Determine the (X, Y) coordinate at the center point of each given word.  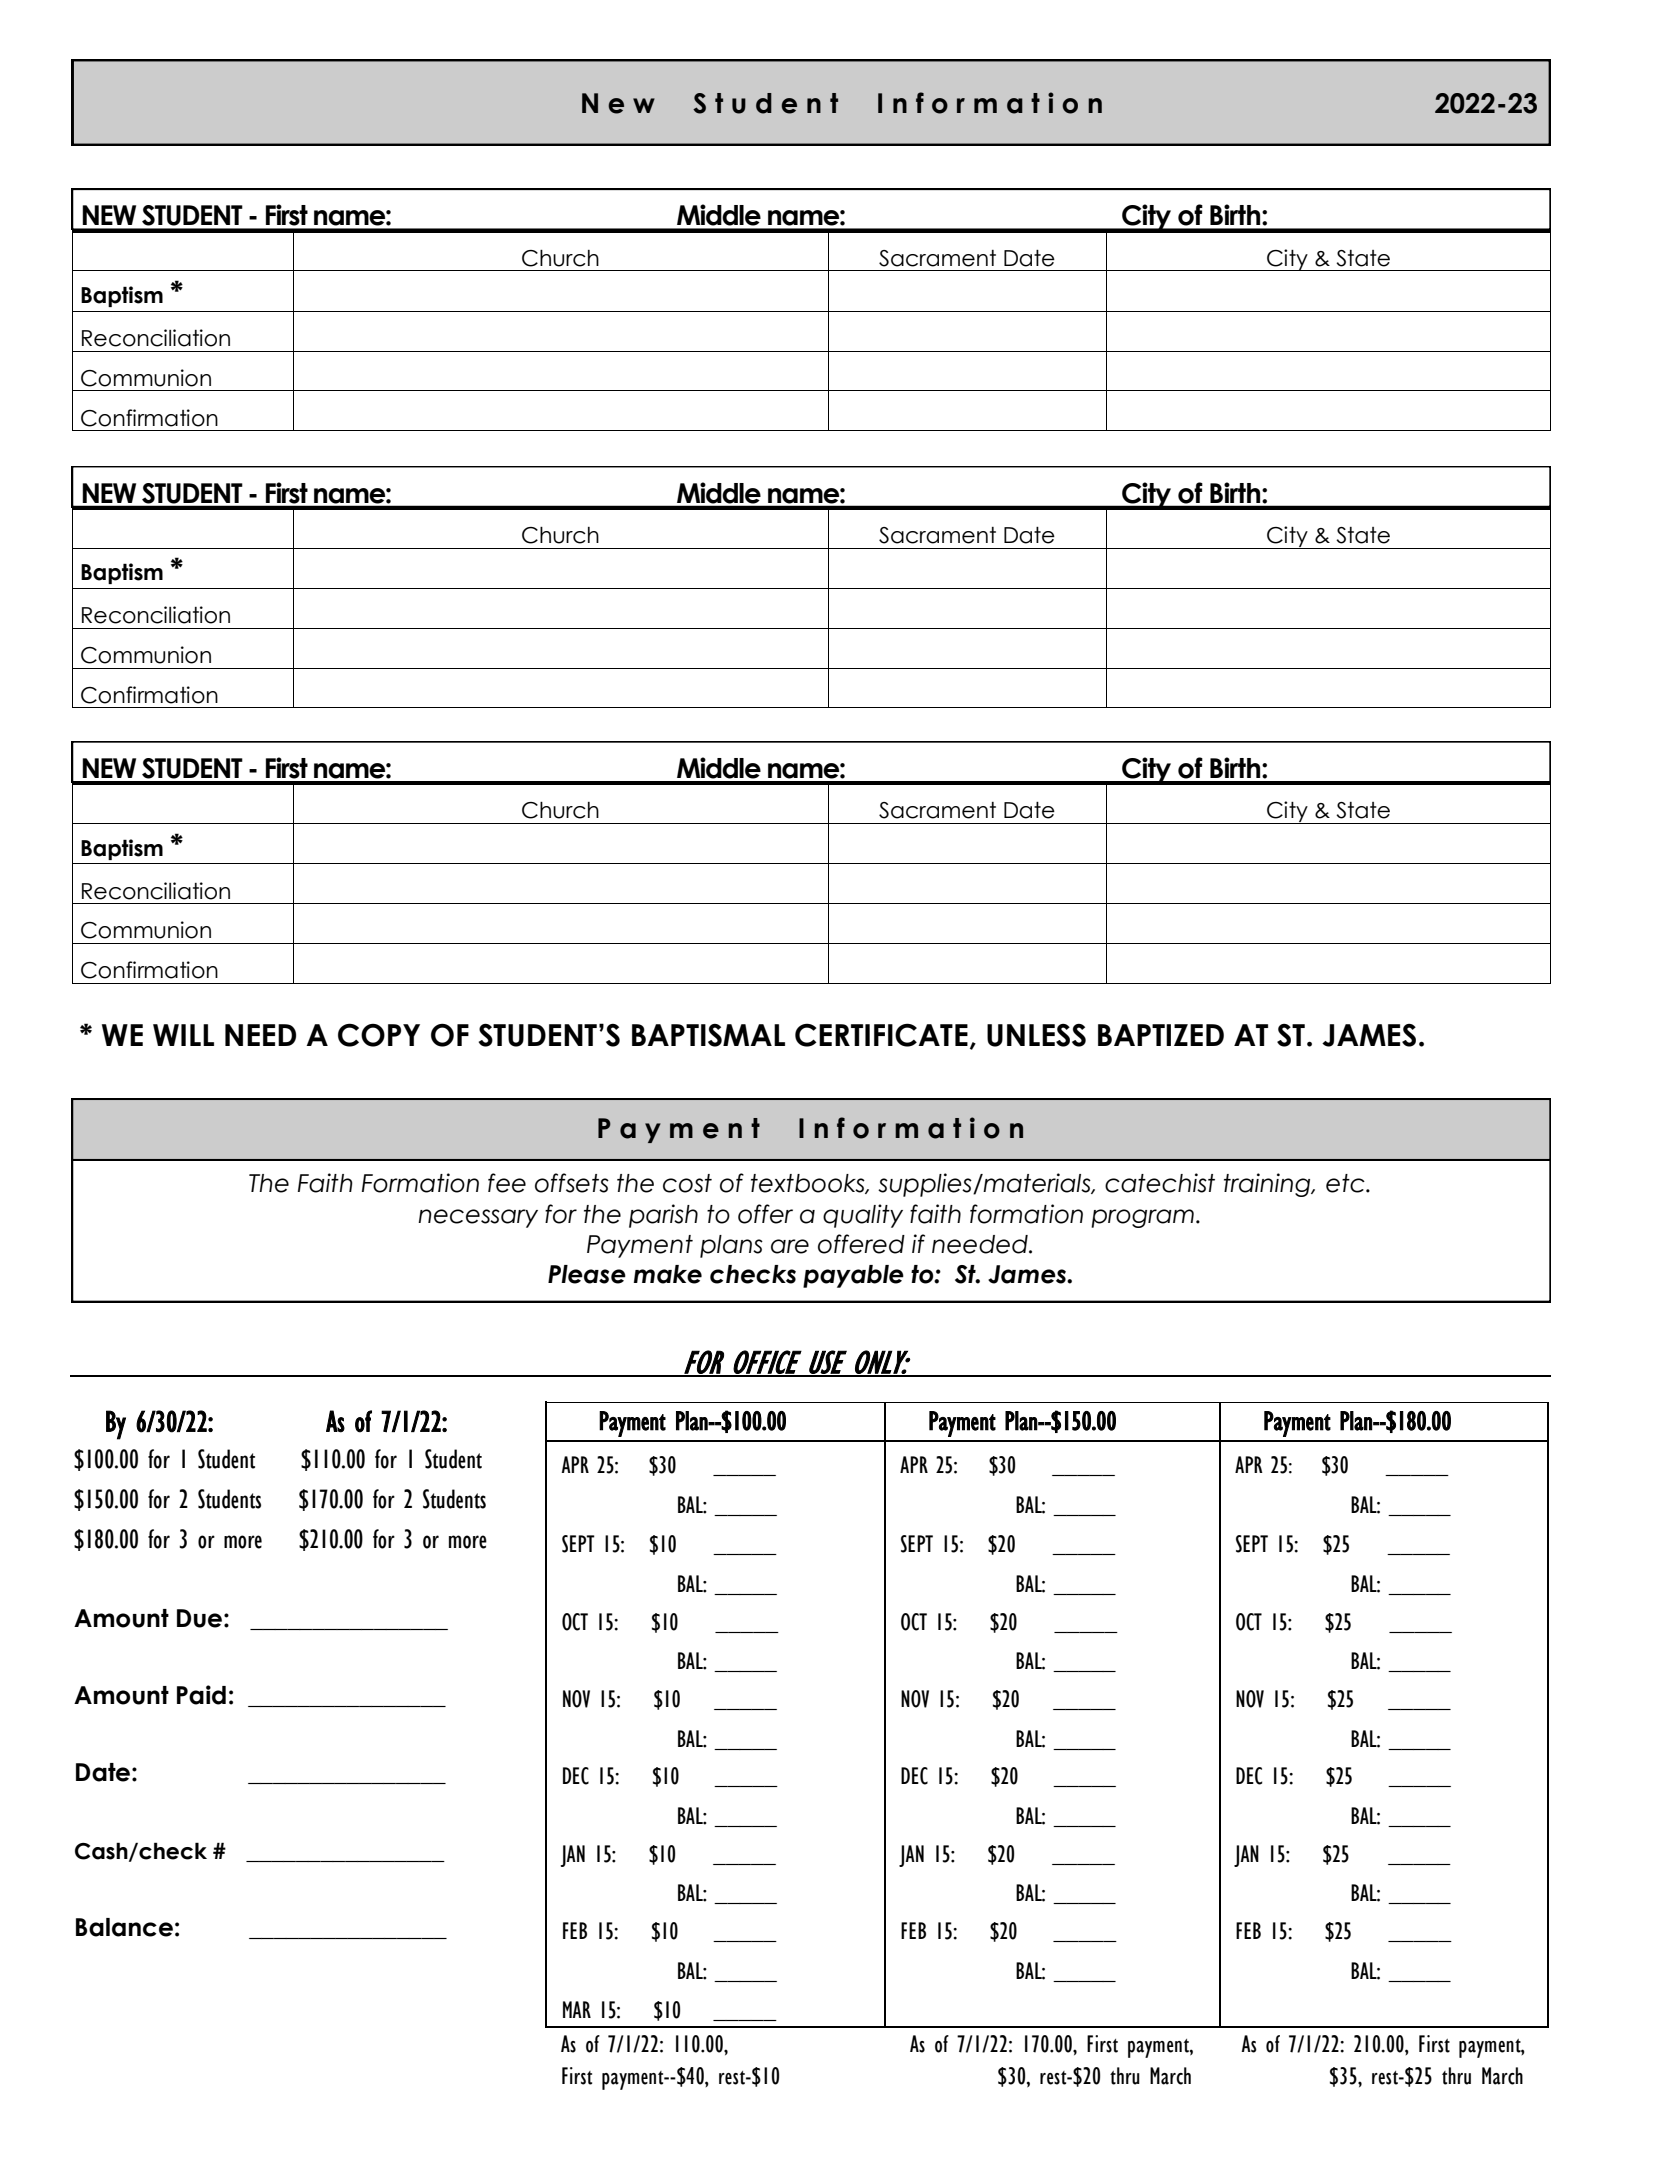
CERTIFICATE (881, 1035)
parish (663, 1216)
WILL (183, 1035)
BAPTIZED (1161, 1035)
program (1142, 1218)
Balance (124, 1927)
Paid (201, 1695)
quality (863, 1216)
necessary (478, 1218)
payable (853, 1276)
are (790, 1246)
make (668, 1274)
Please (587, 1274)
